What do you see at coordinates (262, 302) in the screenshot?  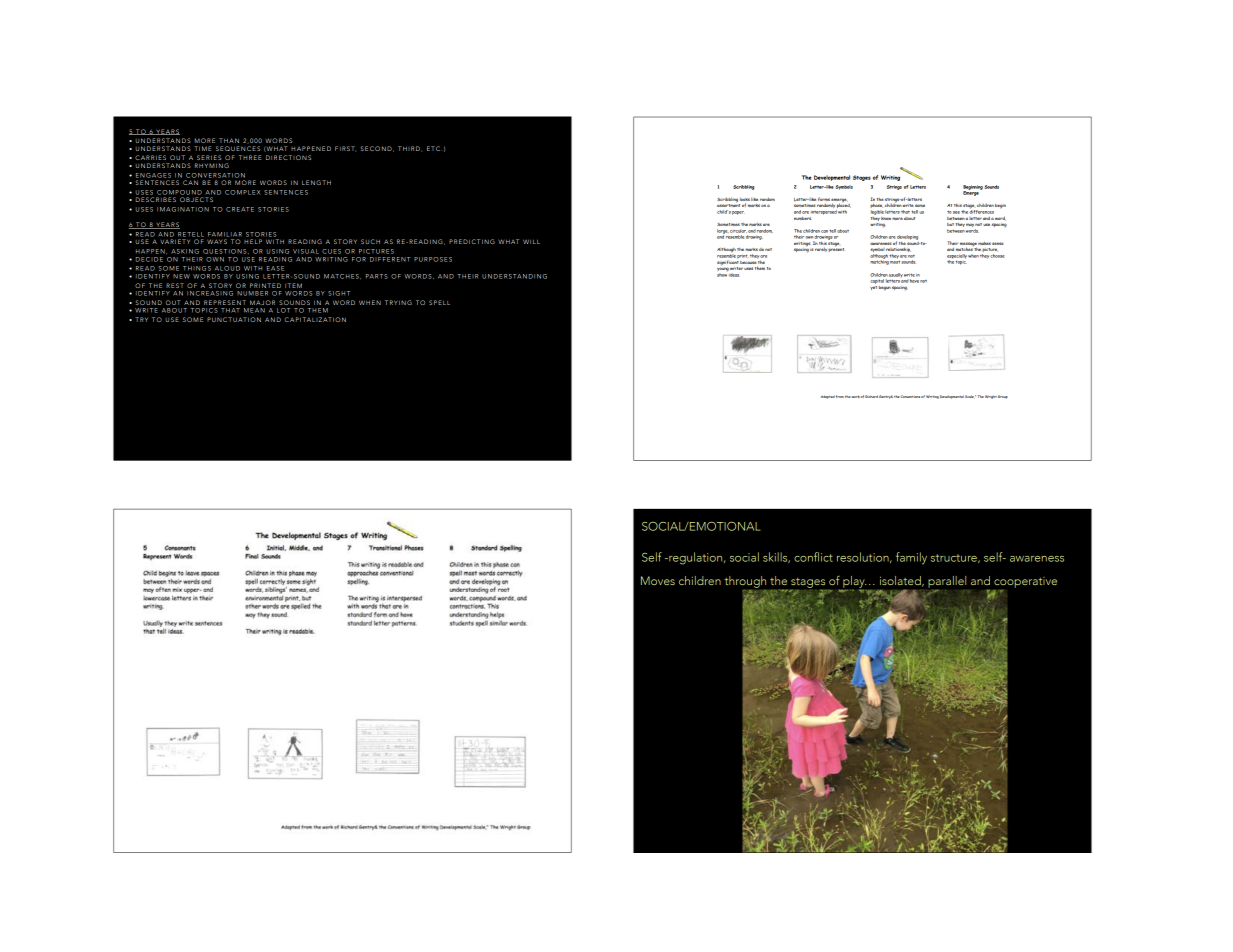 I see `MAJOR` at bounding box center [262, 302].
